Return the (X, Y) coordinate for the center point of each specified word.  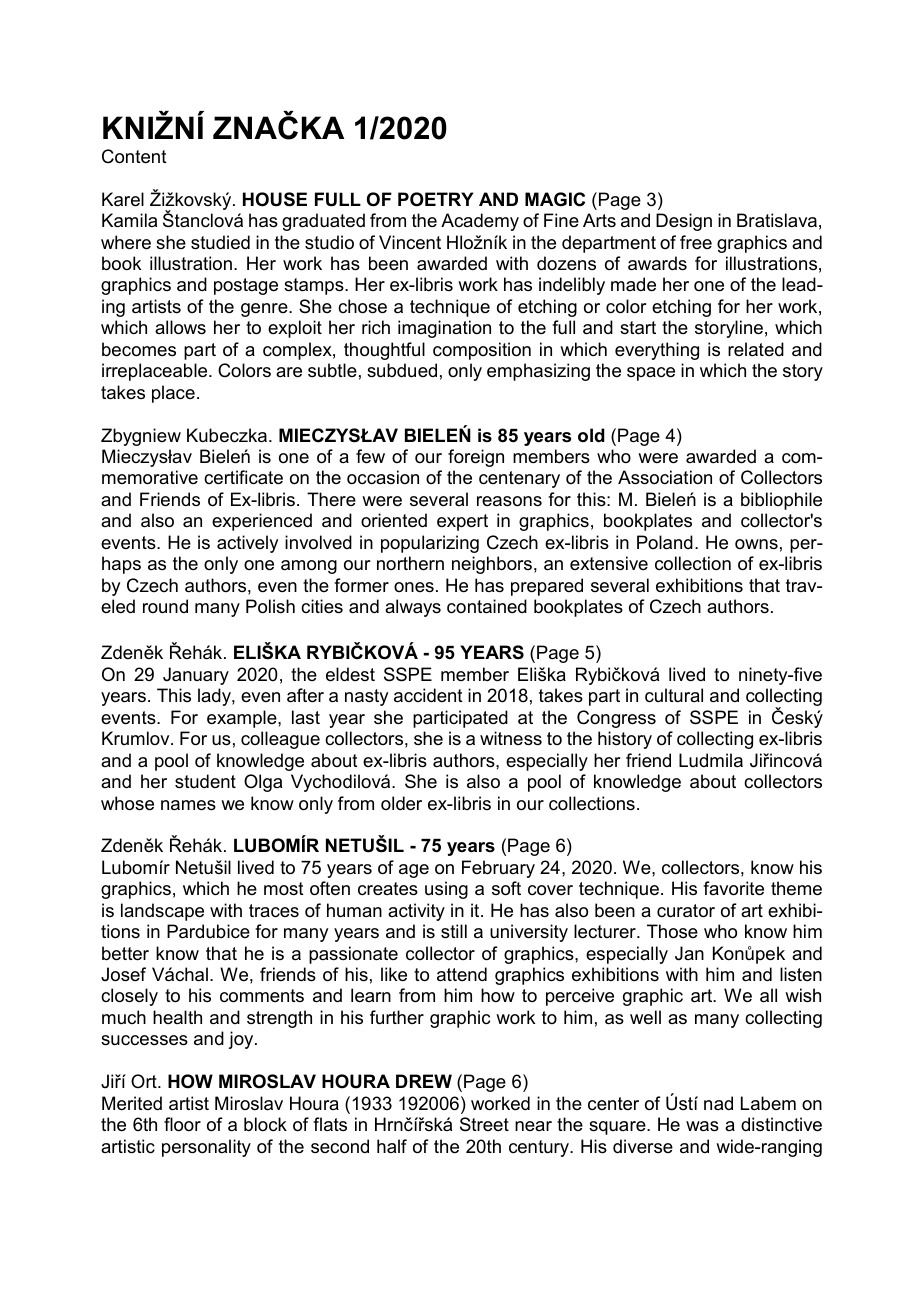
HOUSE (275, 199)
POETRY (436, 199)
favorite (733, 888)
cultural (674, 695)
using (446, 890)
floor (182, 1124)
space (651, 374)
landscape (162, 912)
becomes (139, 349)
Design (684, 222)
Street (484, 1124)
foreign (476, 458)
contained (487, 606)
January (196, 676)
